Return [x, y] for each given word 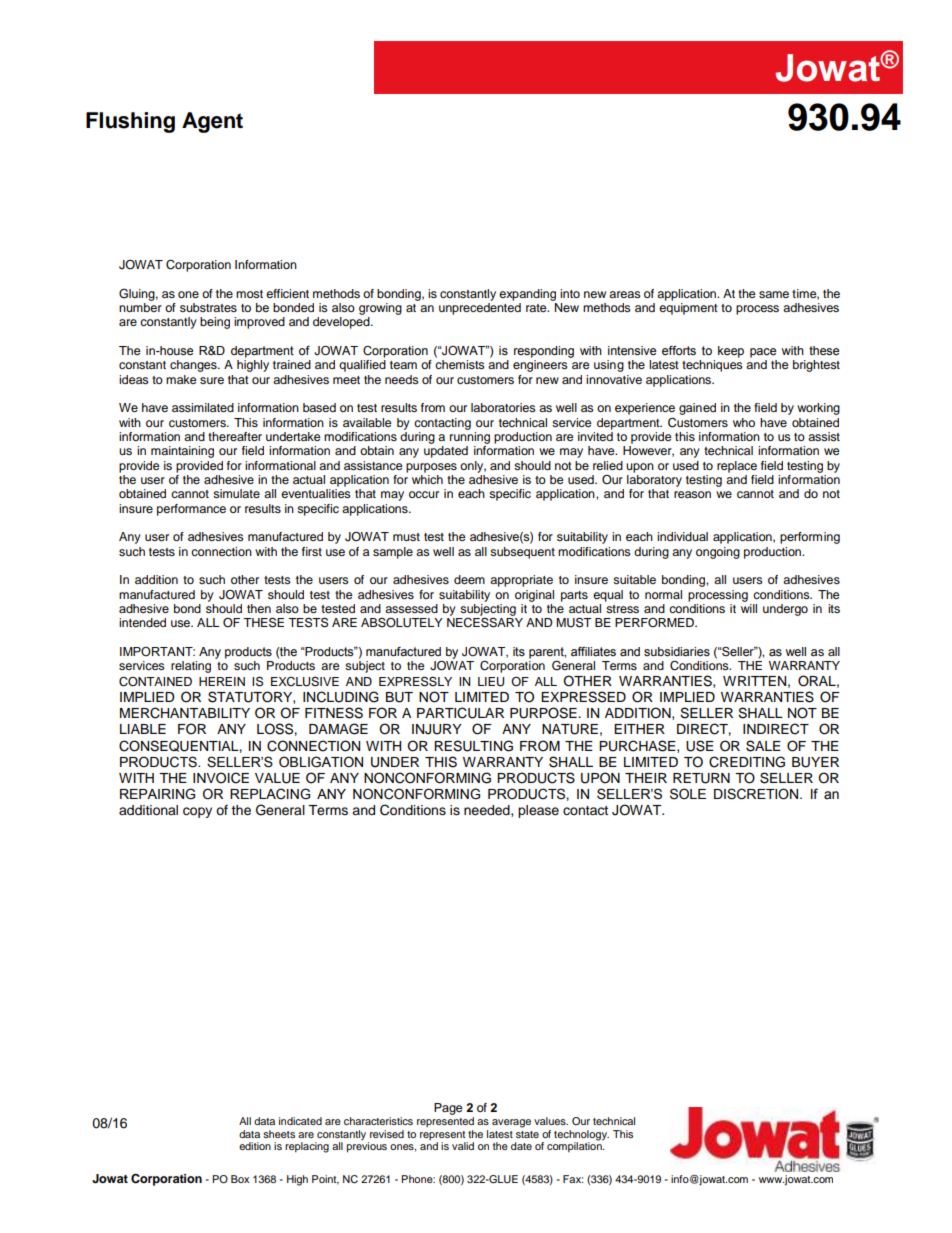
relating [191, 667]
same [774, 294]
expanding [527, 295]
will [749, 607]
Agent [212, 122]
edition [255, 1146]
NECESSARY [485, 622]
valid [463, 1146]
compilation [575, 1146]
